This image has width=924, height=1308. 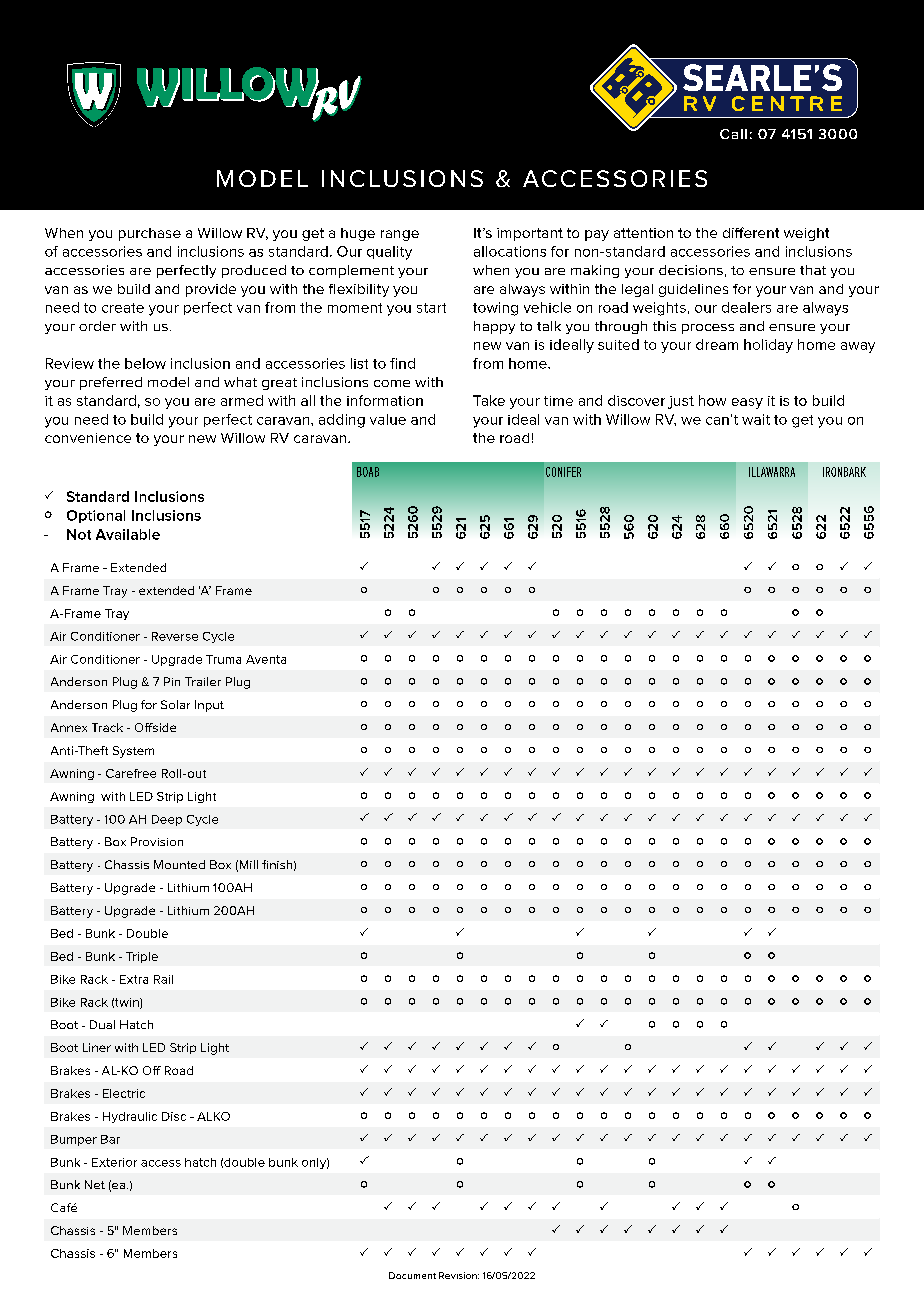 What do you see at coordinates (489, 400) in the image?
I see `Take` at bounding box center [489, 400].
